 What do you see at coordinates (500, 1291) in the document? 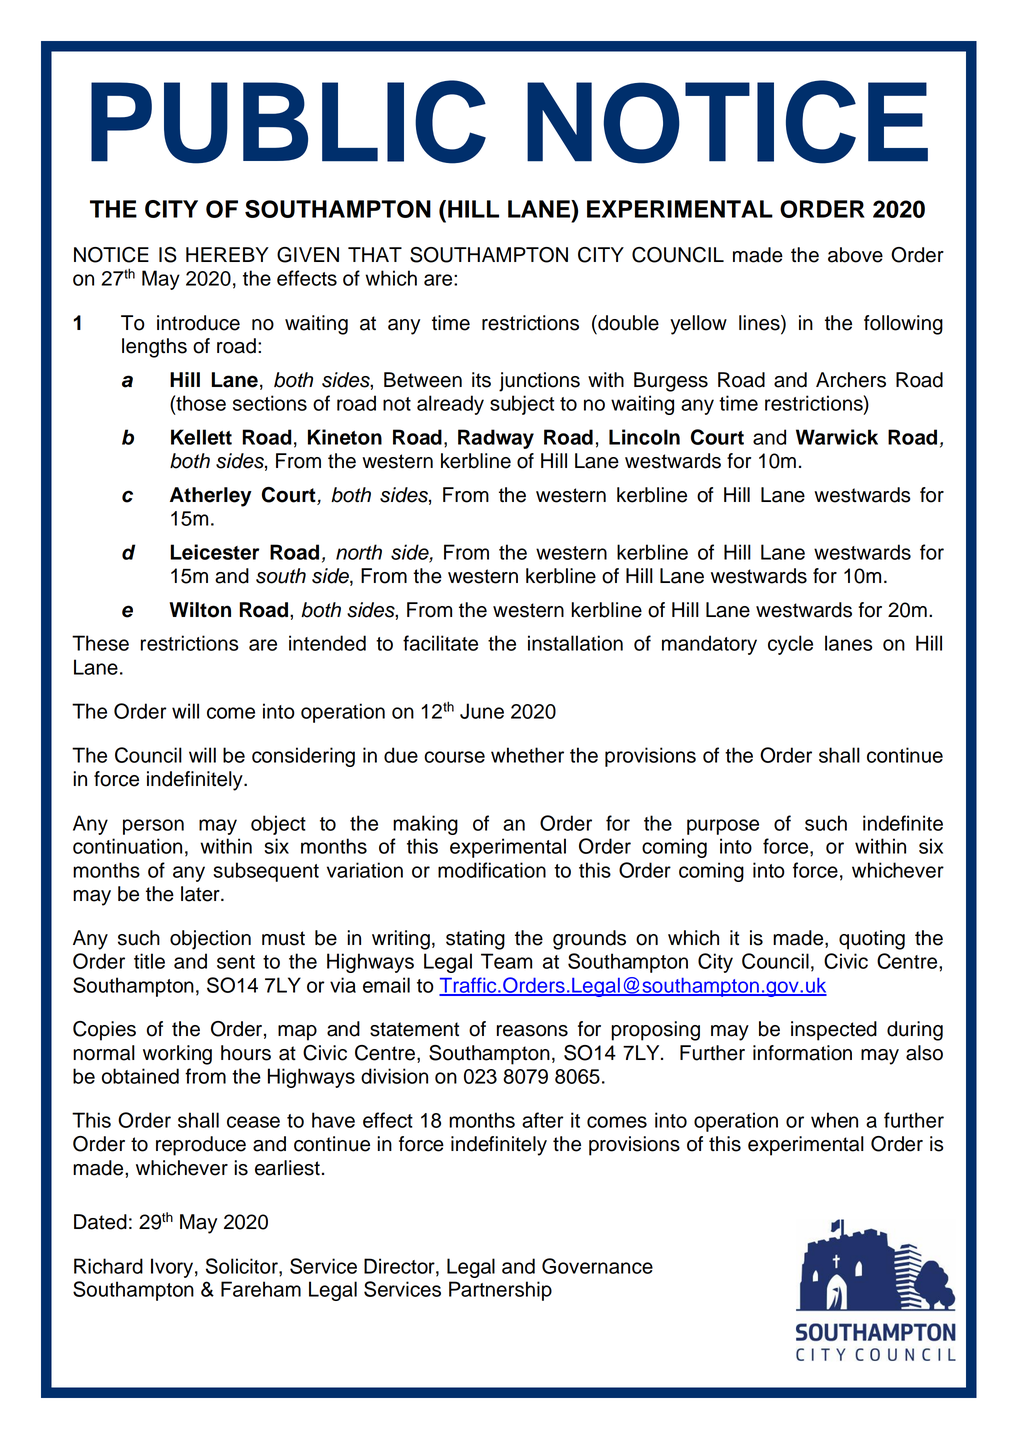
I see `Partnership` at bounding box center [500, 1291].
